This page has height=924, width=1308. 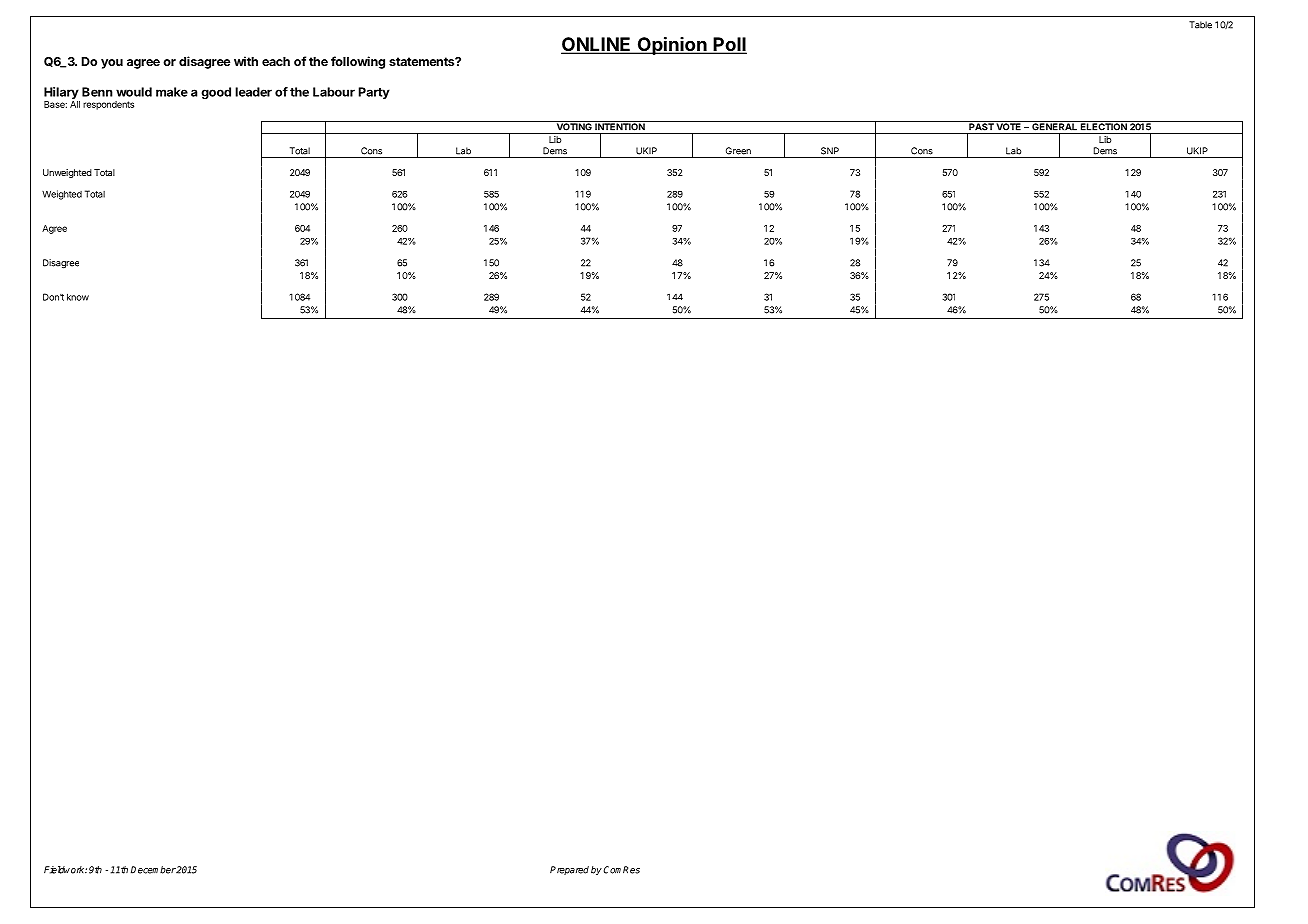 What do you see at coordinates (1104, 126) in the page?
I see `ELECTION` at bounding box center [1104, 126].
